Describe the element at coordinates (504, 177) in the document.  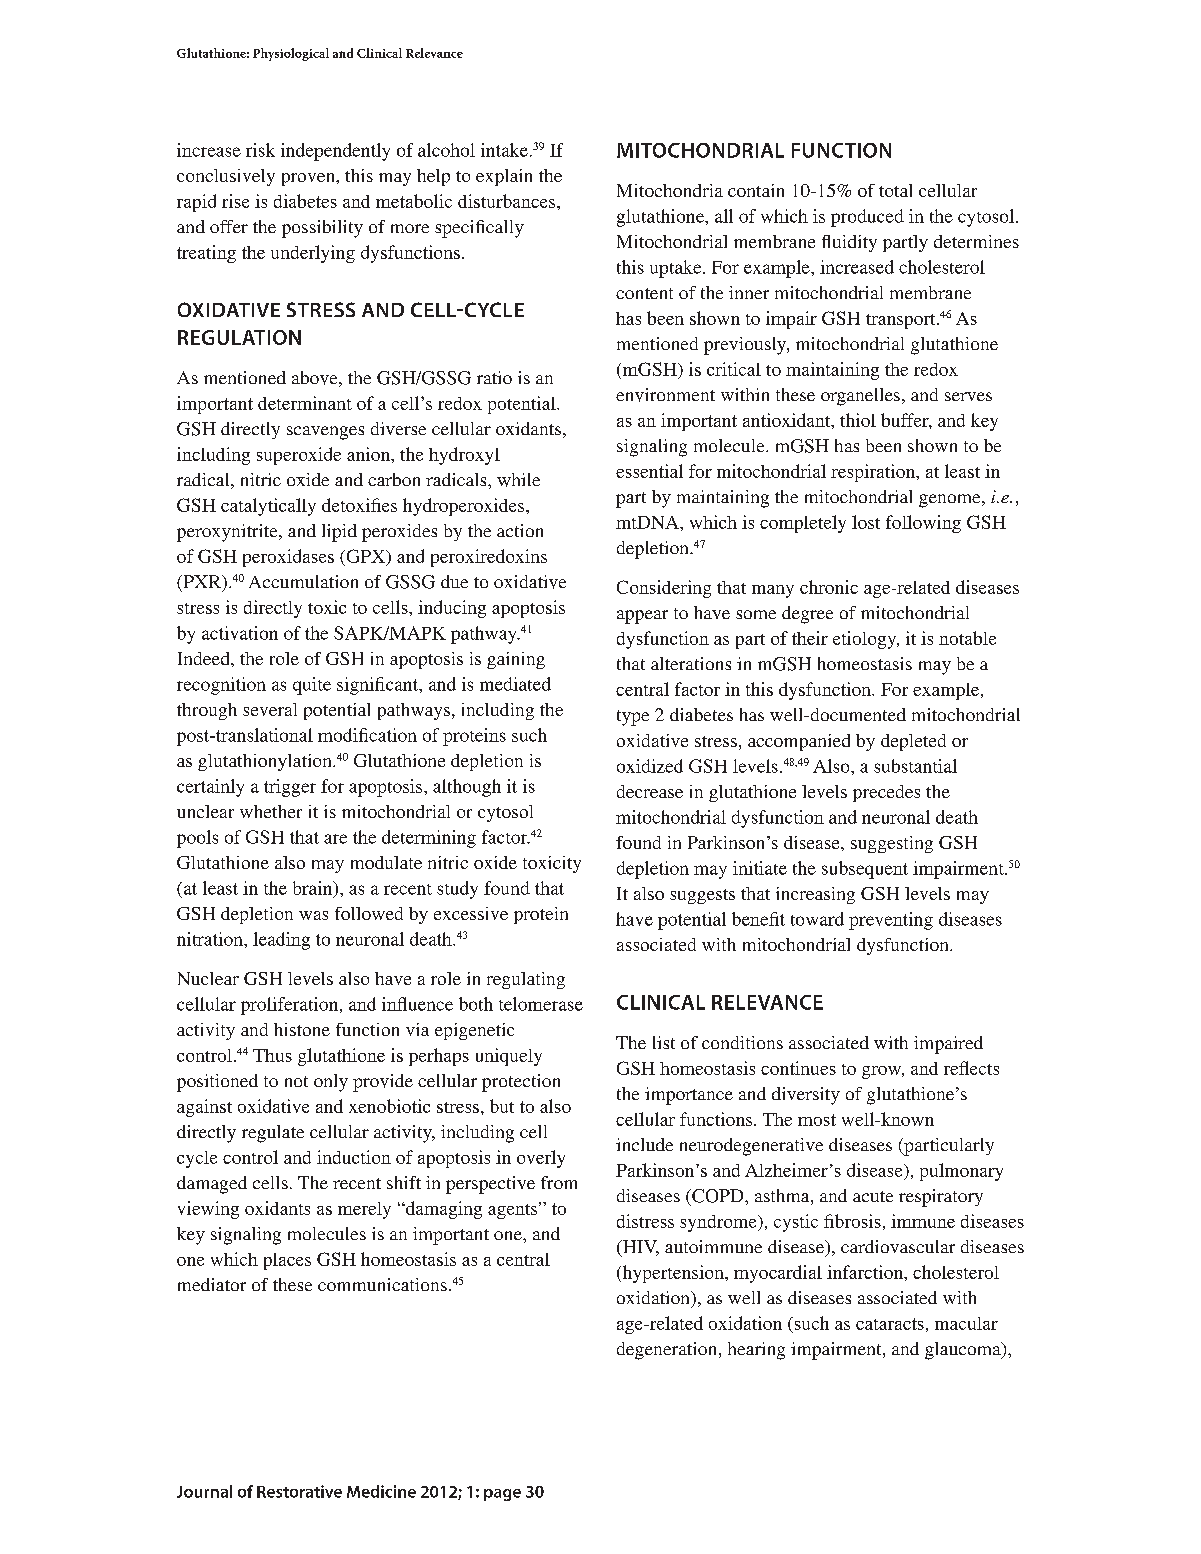
I see `explain` at that location.
